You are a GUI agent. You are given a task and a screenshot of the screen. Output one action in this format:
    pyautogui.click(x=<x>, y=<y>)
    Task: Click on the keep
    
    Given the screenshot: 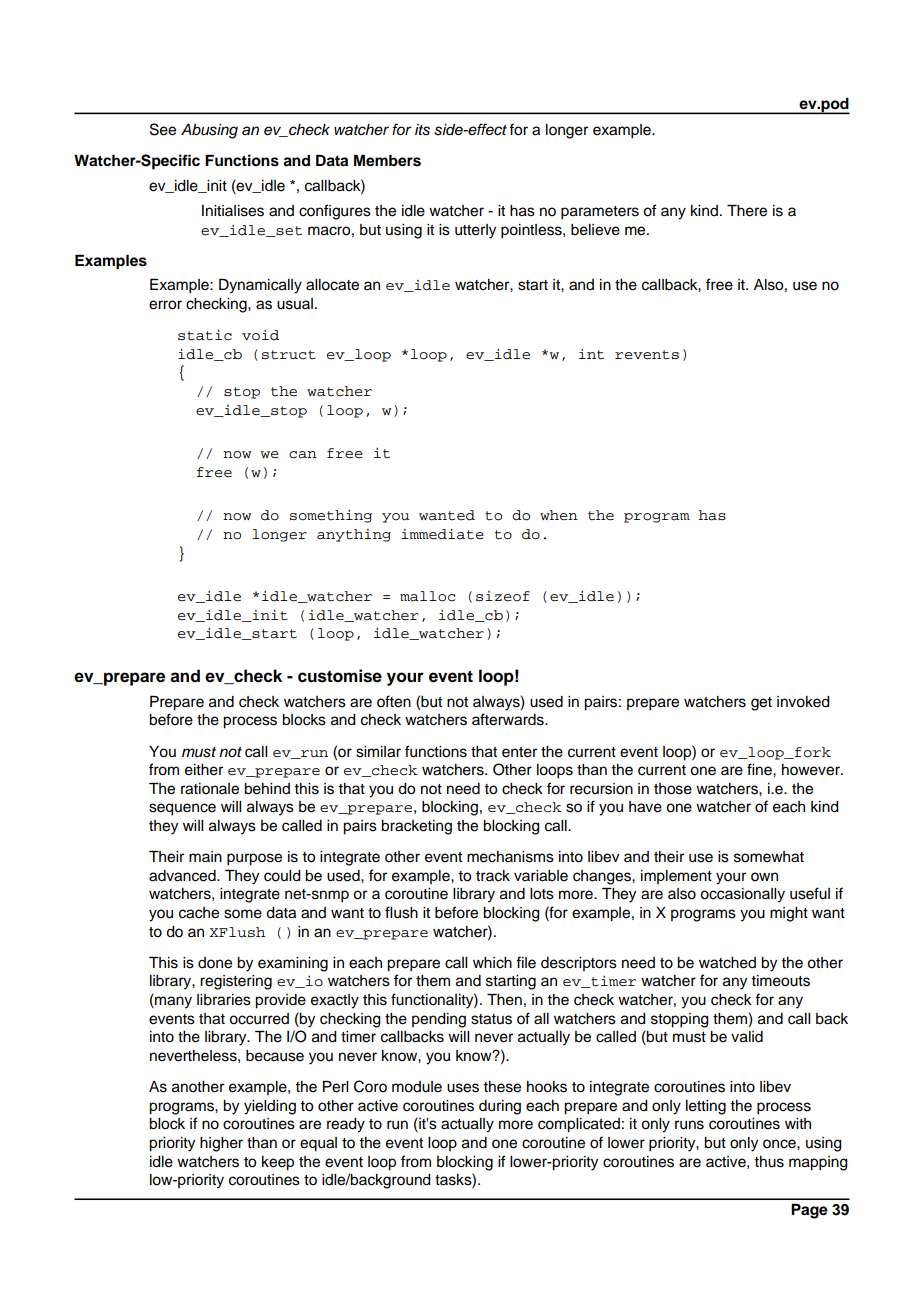 What is the action you would take?
    pyautogui.click(x=278, y=1163)
